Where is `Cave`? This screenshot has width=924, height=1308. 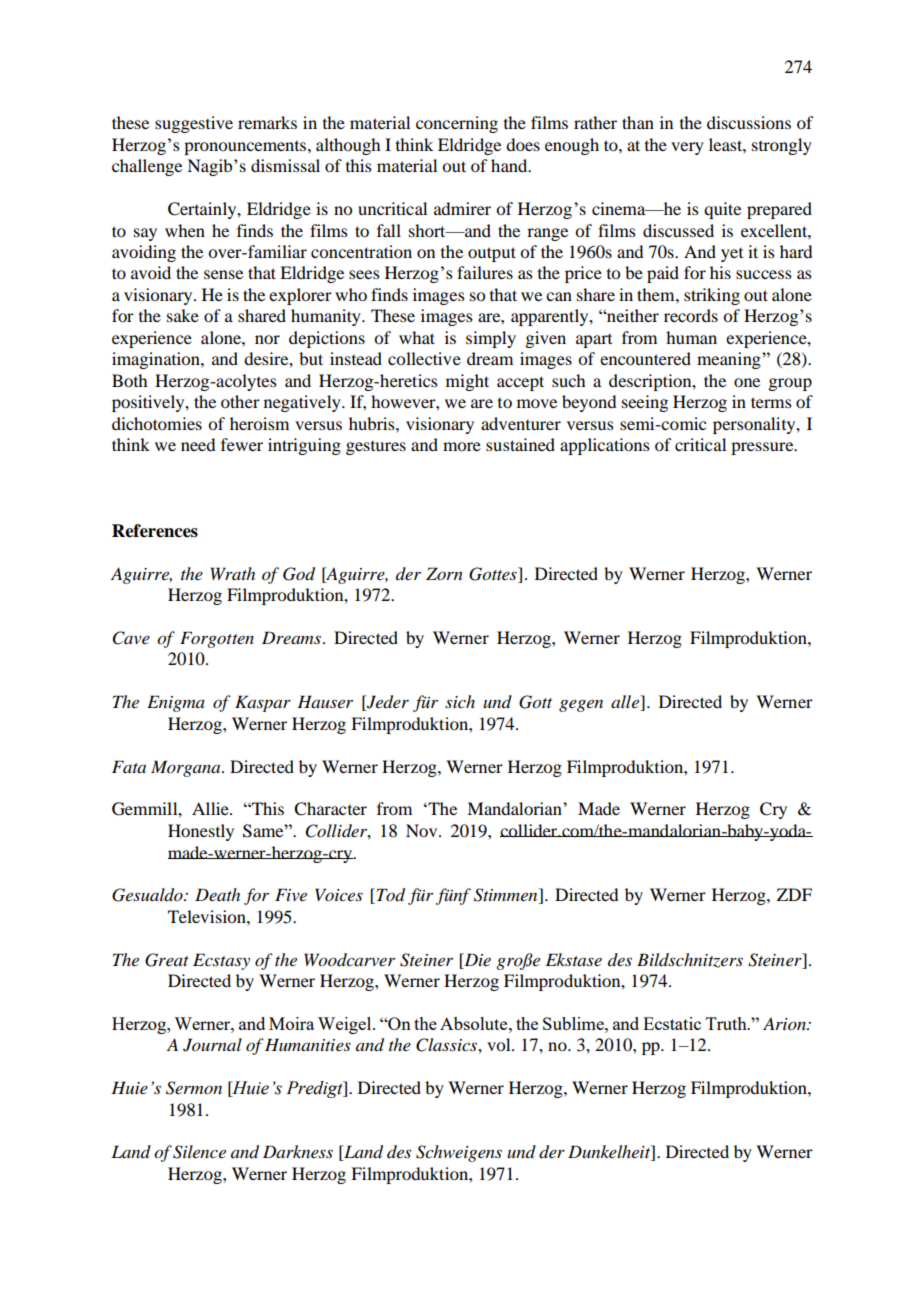 Cave is located at coordinates (131, 638).
